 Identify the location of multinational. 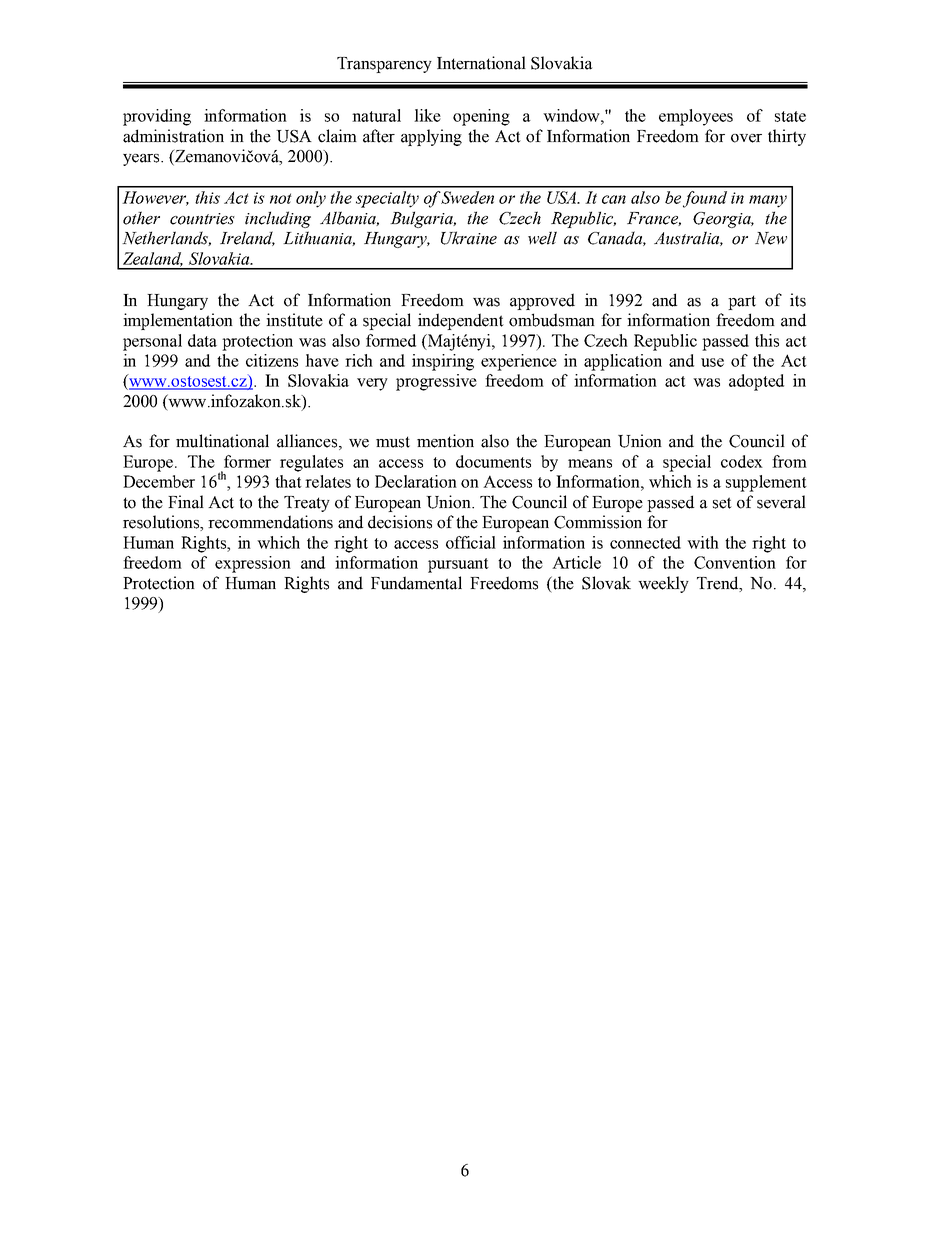
(222, 441).
